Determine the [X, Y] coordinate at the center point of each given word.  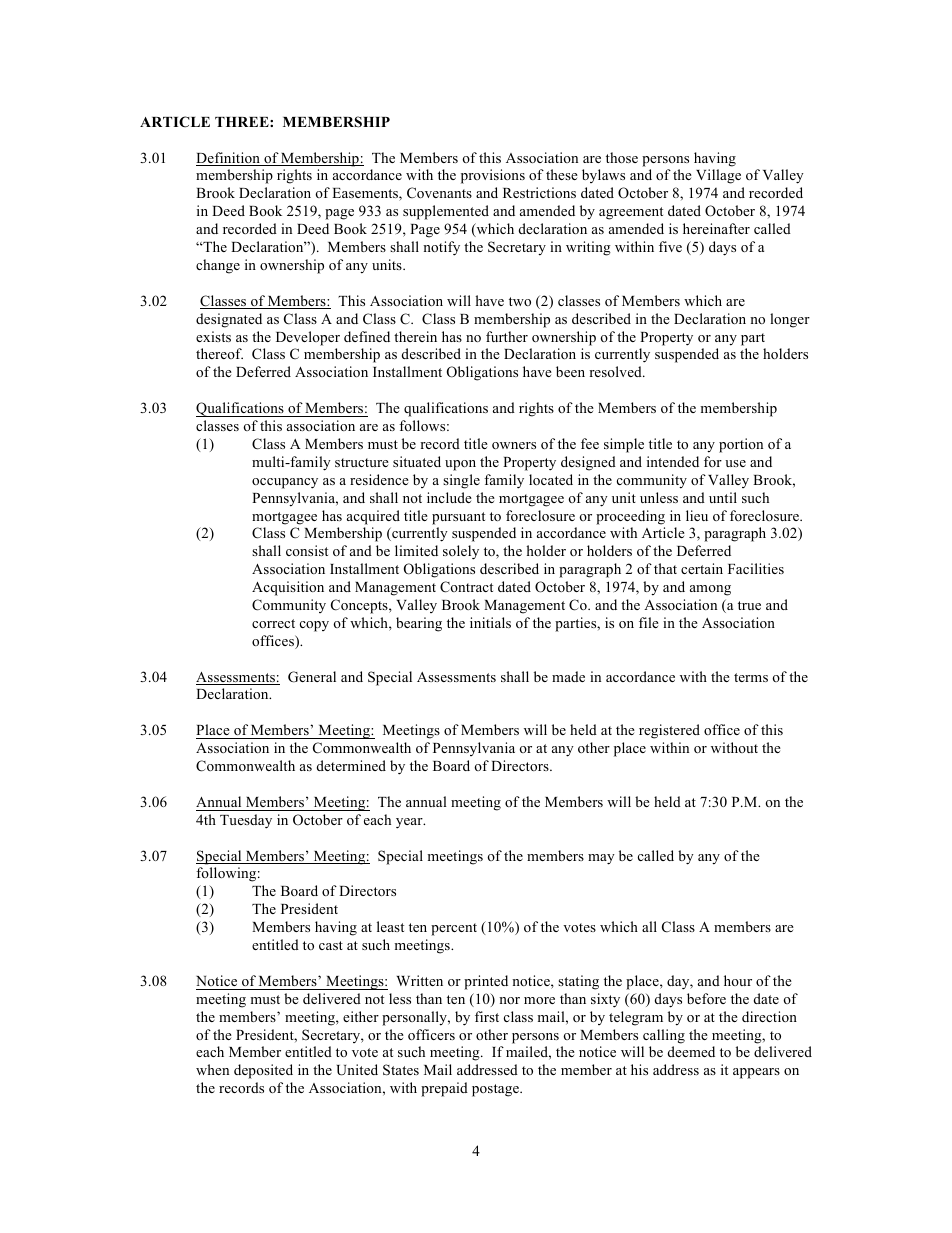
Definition [229, 159]
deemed [691, 1051]
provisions [493, 176]
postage [496, 1090]
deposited [263, 1071]
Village [718, 176]
